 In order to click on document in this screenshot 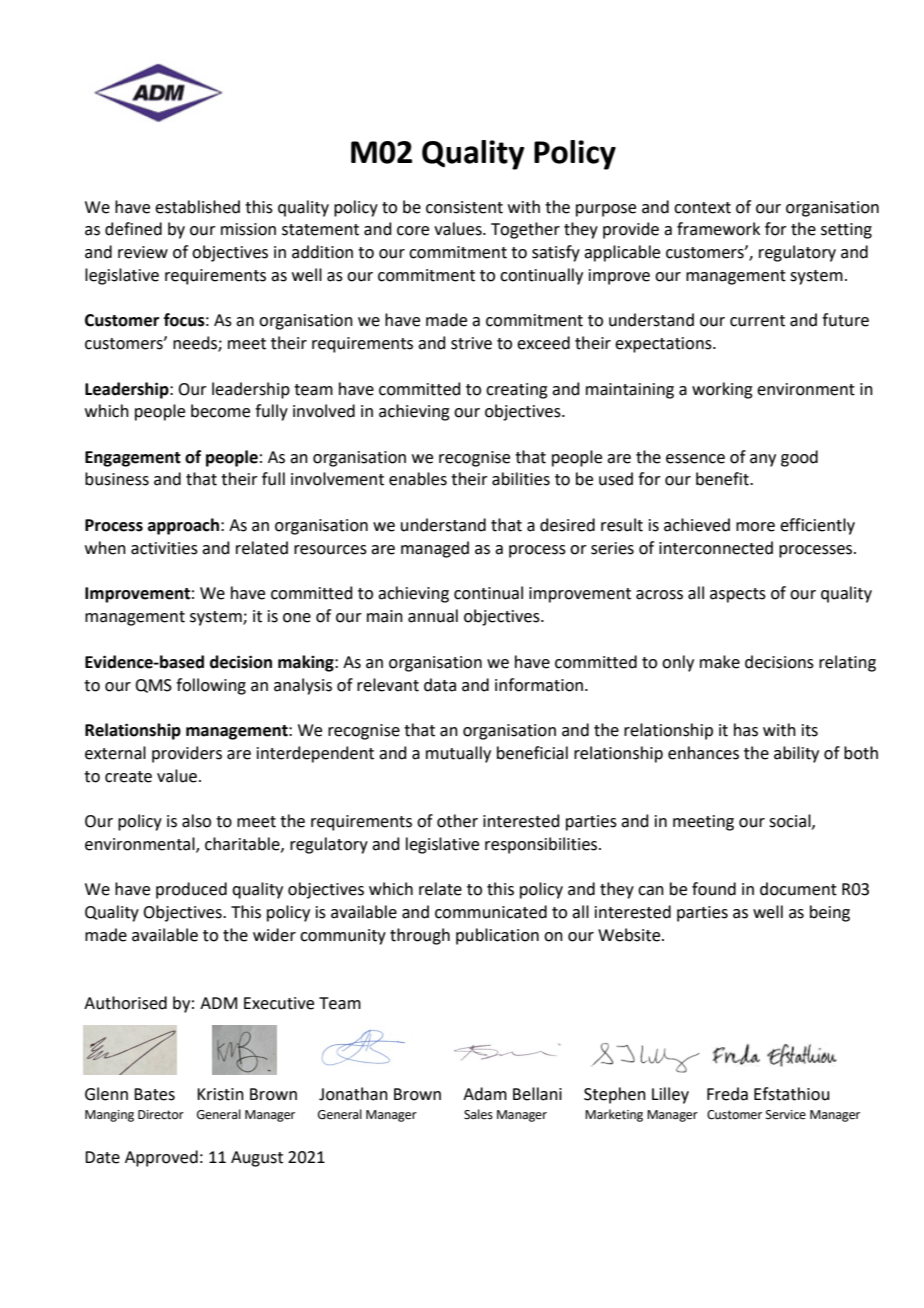, I will do `click(798, 889)`.
